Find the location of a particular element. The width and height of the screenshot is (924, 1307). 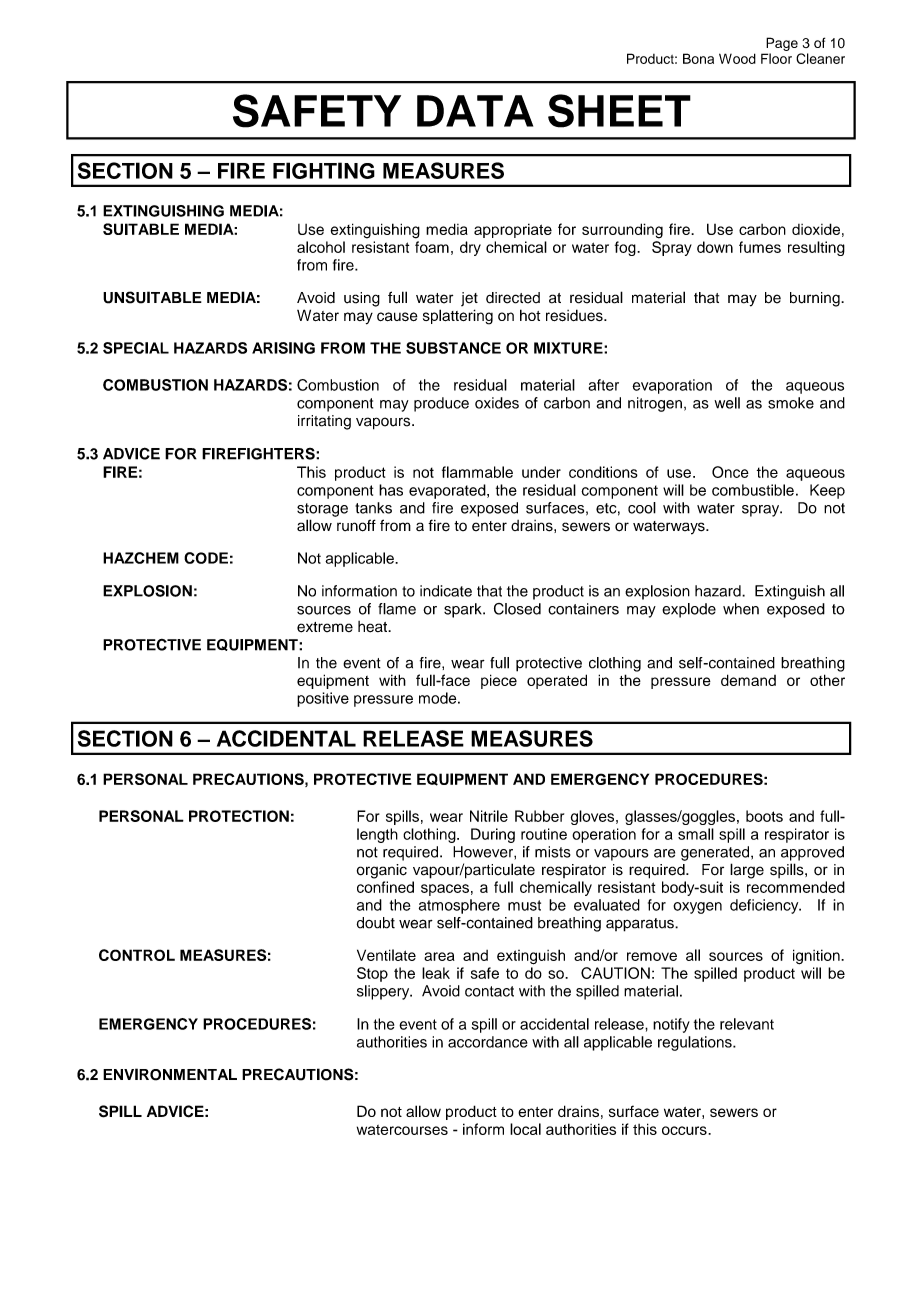

DATA is located at coordinates (475, 111).
